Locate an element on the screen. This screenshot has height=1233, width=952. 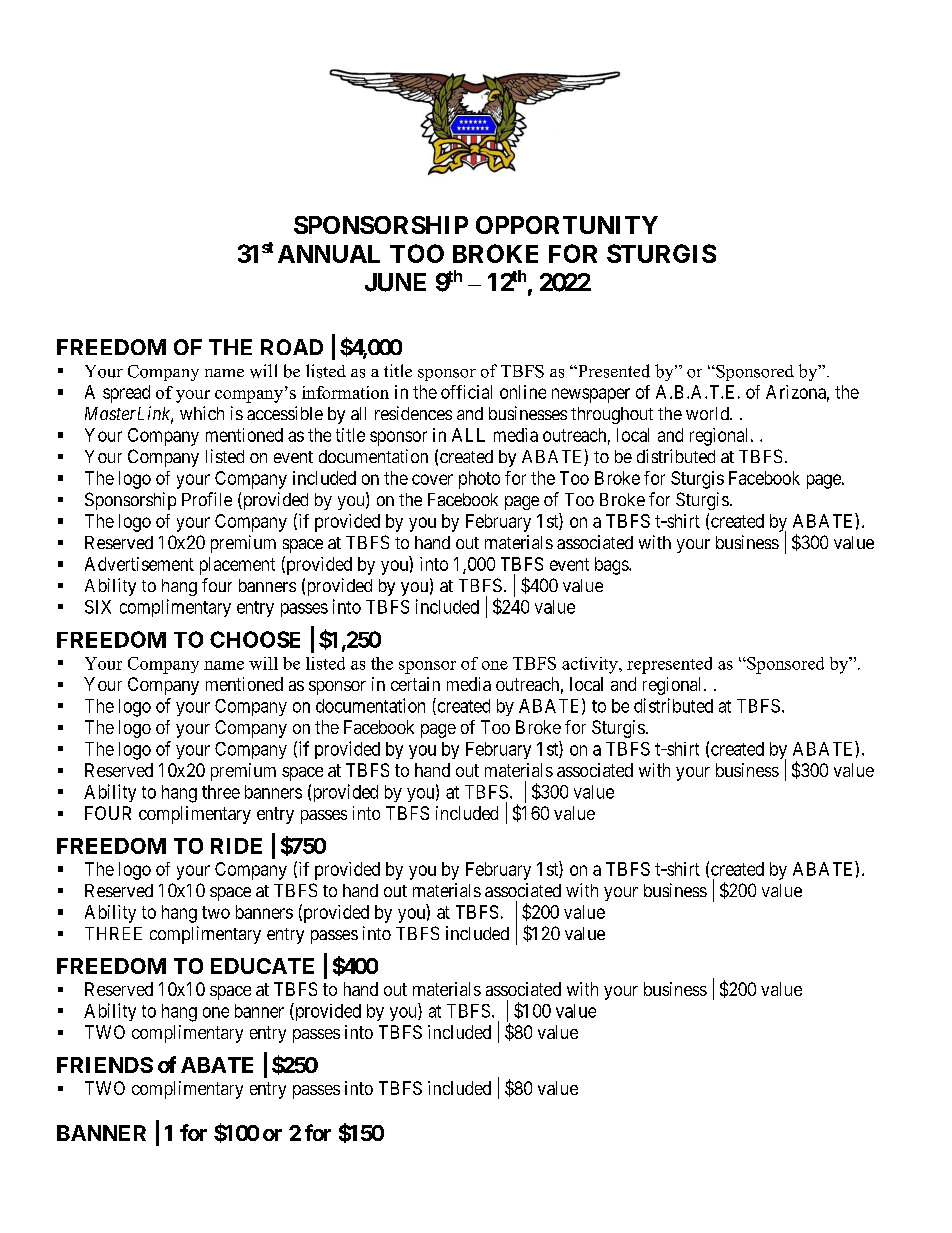
EDUCATE is located at coordinates (262, 966).
